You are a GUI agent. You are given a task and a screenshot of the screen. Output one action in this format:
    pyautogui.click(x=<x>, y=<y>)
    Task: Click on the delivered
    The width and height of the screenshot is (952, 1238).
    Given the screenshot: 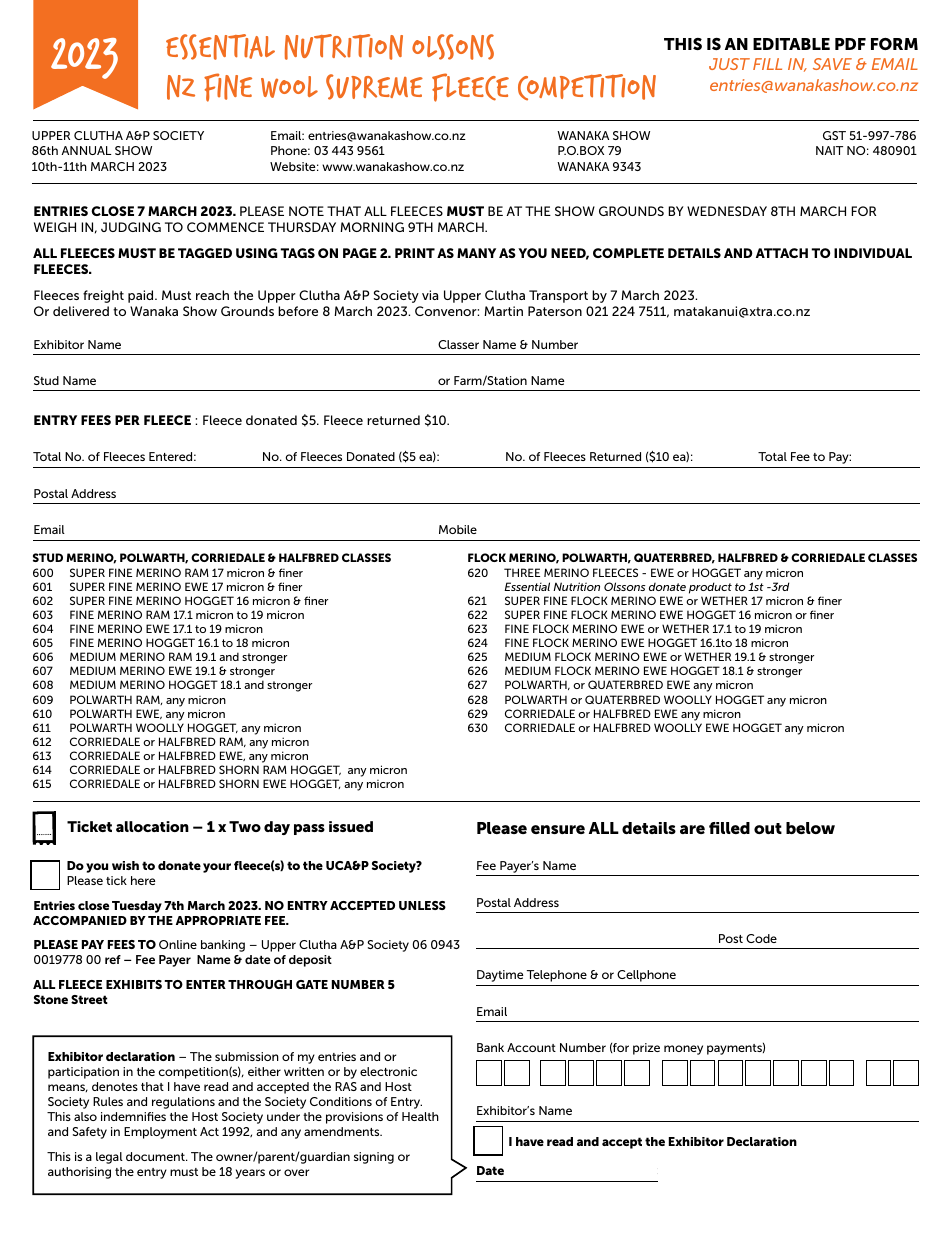 What is the action you would take?
    pyautogui.click(x=81, y=311)
